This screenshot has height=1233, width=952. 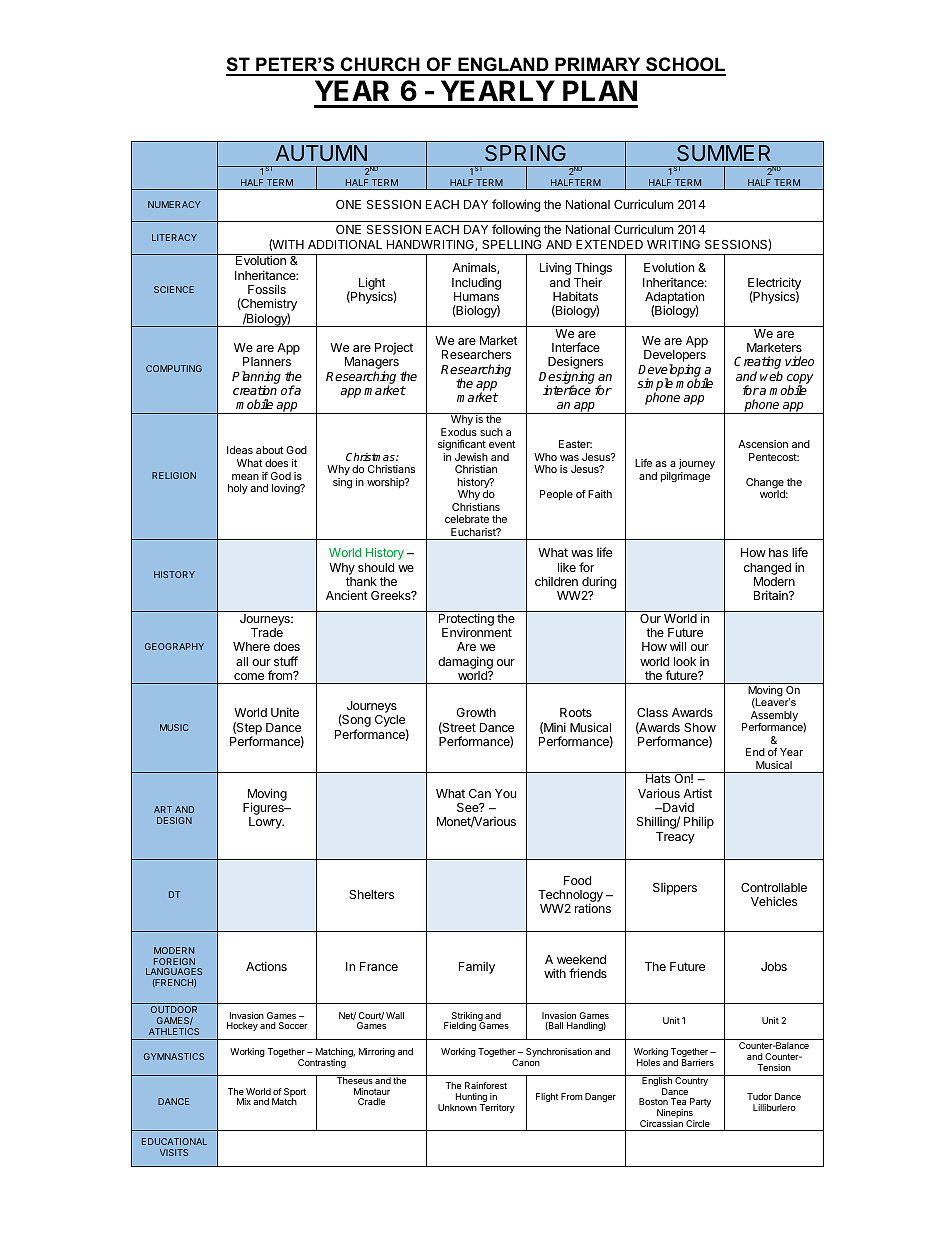 I want to click on Philip, so click(x=699, y=822).
